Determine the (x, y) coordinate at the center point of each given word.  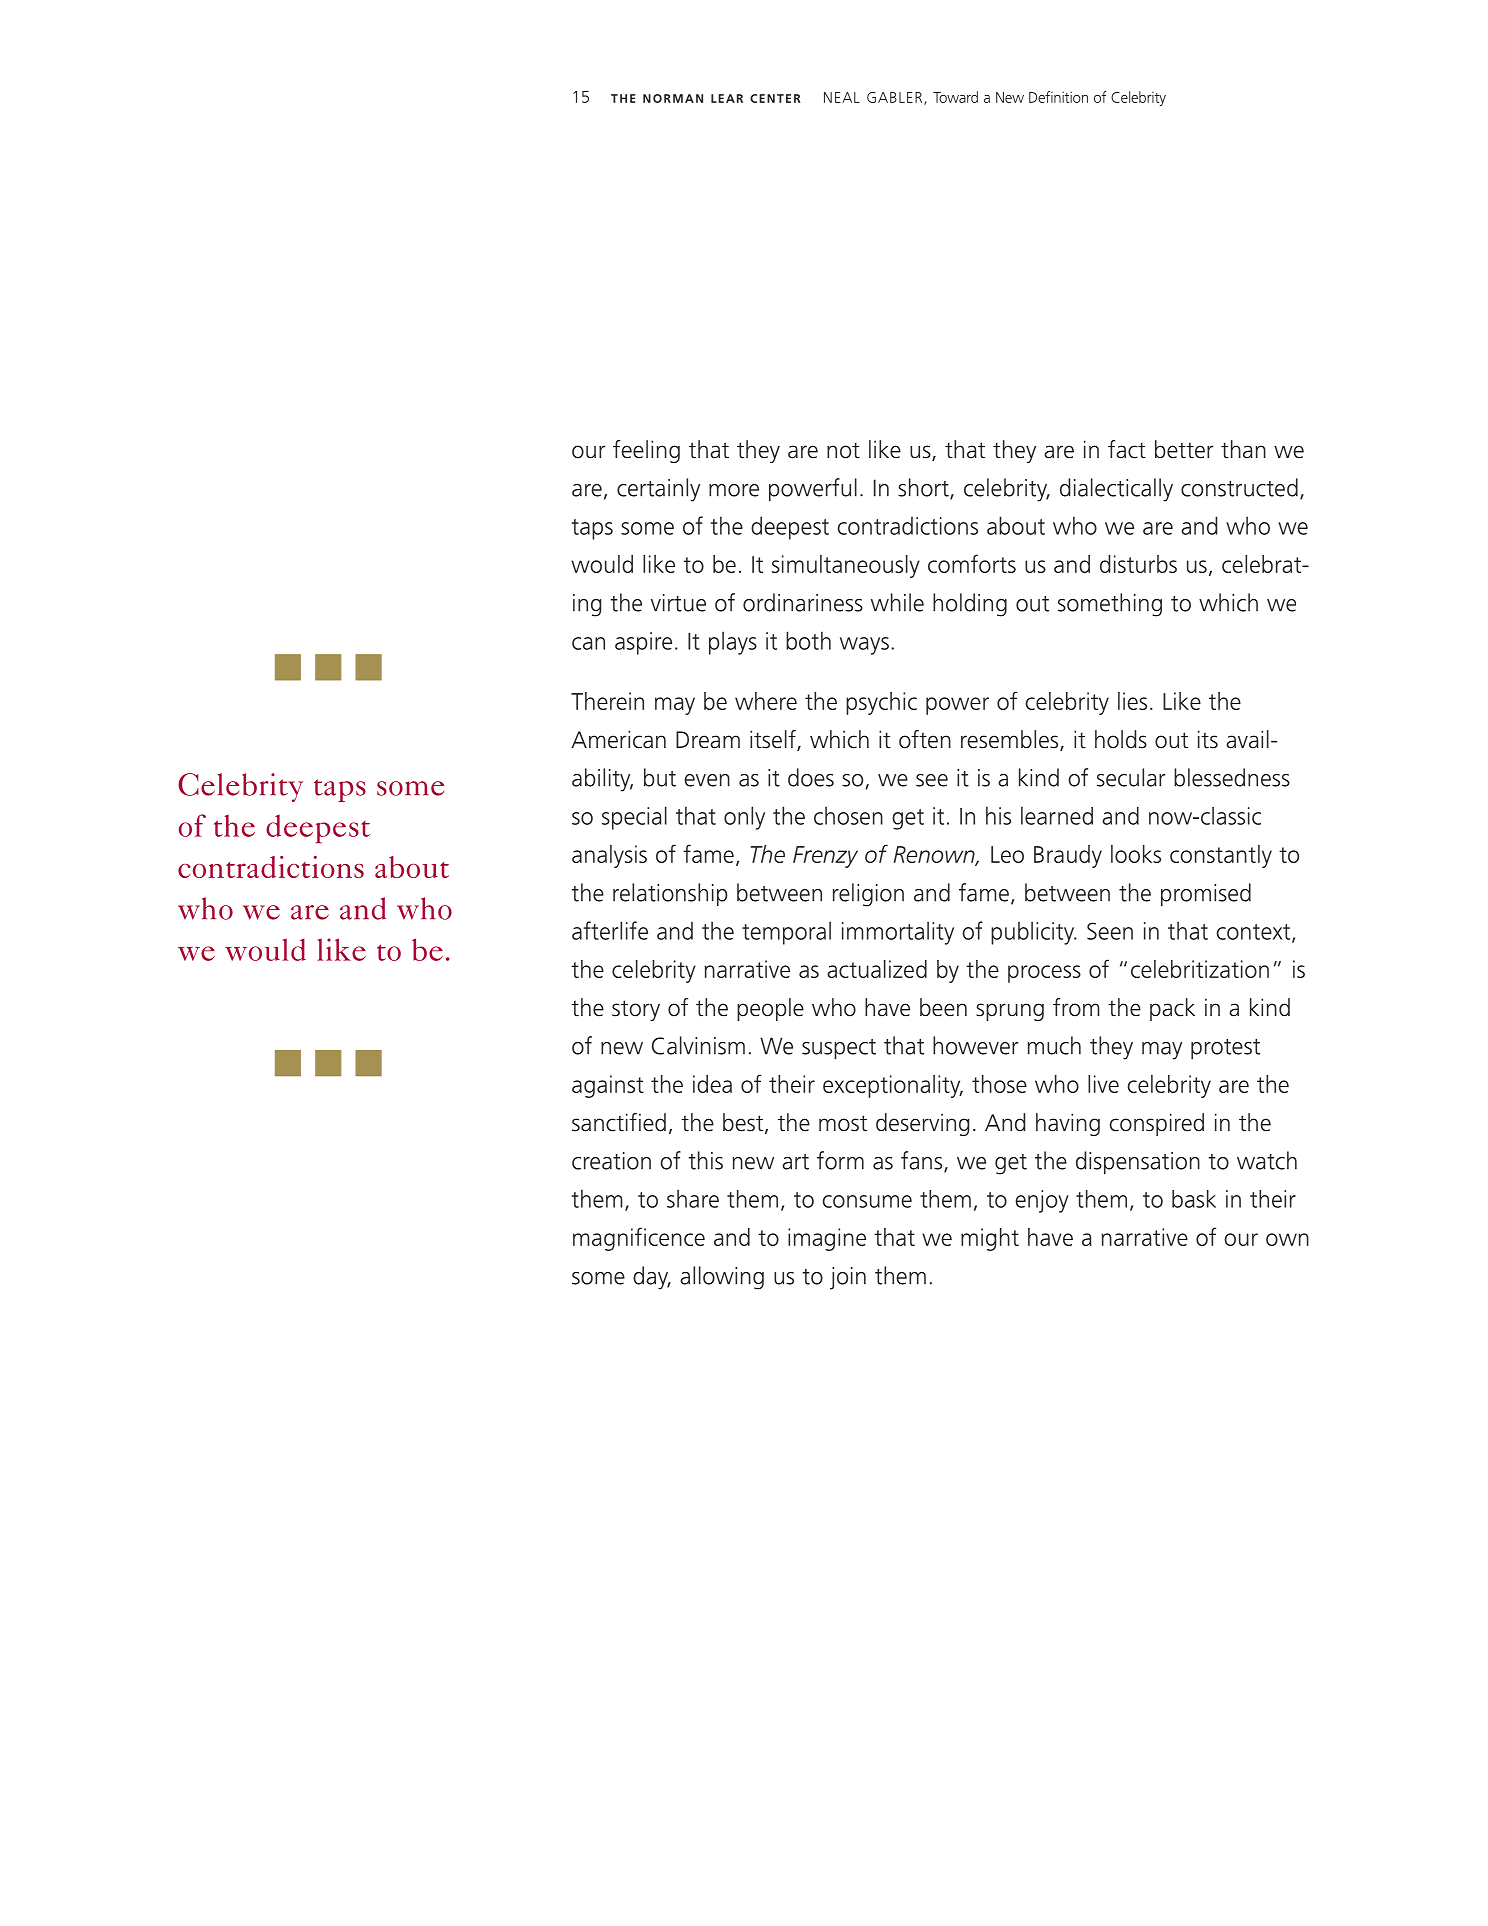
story (636, 1010)
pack (1172, 1009)
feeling (646, 451)
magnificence (639, 1239)
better (1184, 449)
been (943, 1007)
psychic (881, 703)
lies (1132, 701)
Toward (955, 97)
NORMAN (673, 98)
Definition (1058, 97)
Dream (708, 740)
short (924, 488)
